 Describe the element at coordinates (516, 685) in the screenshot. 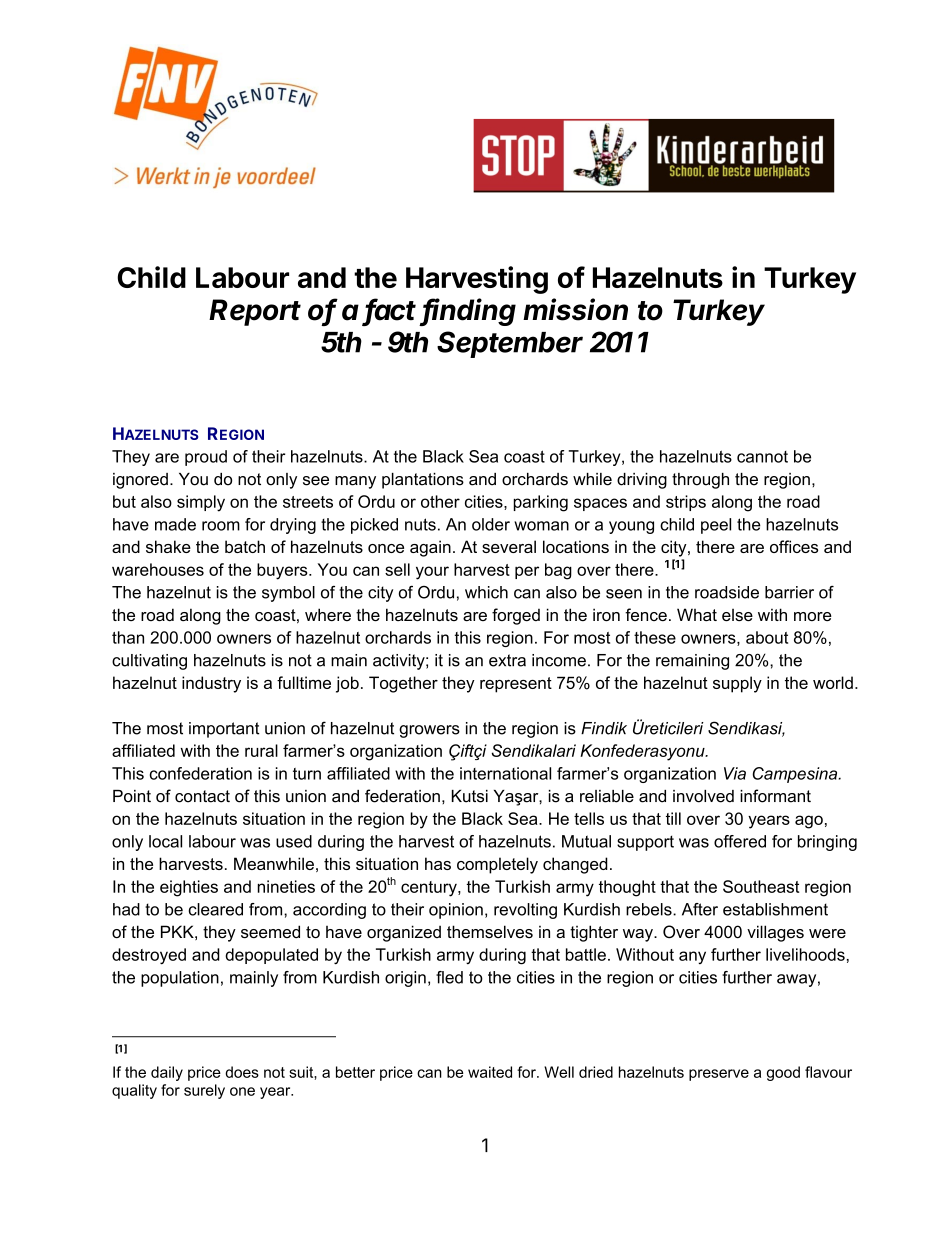

I see `represent` at that location.
